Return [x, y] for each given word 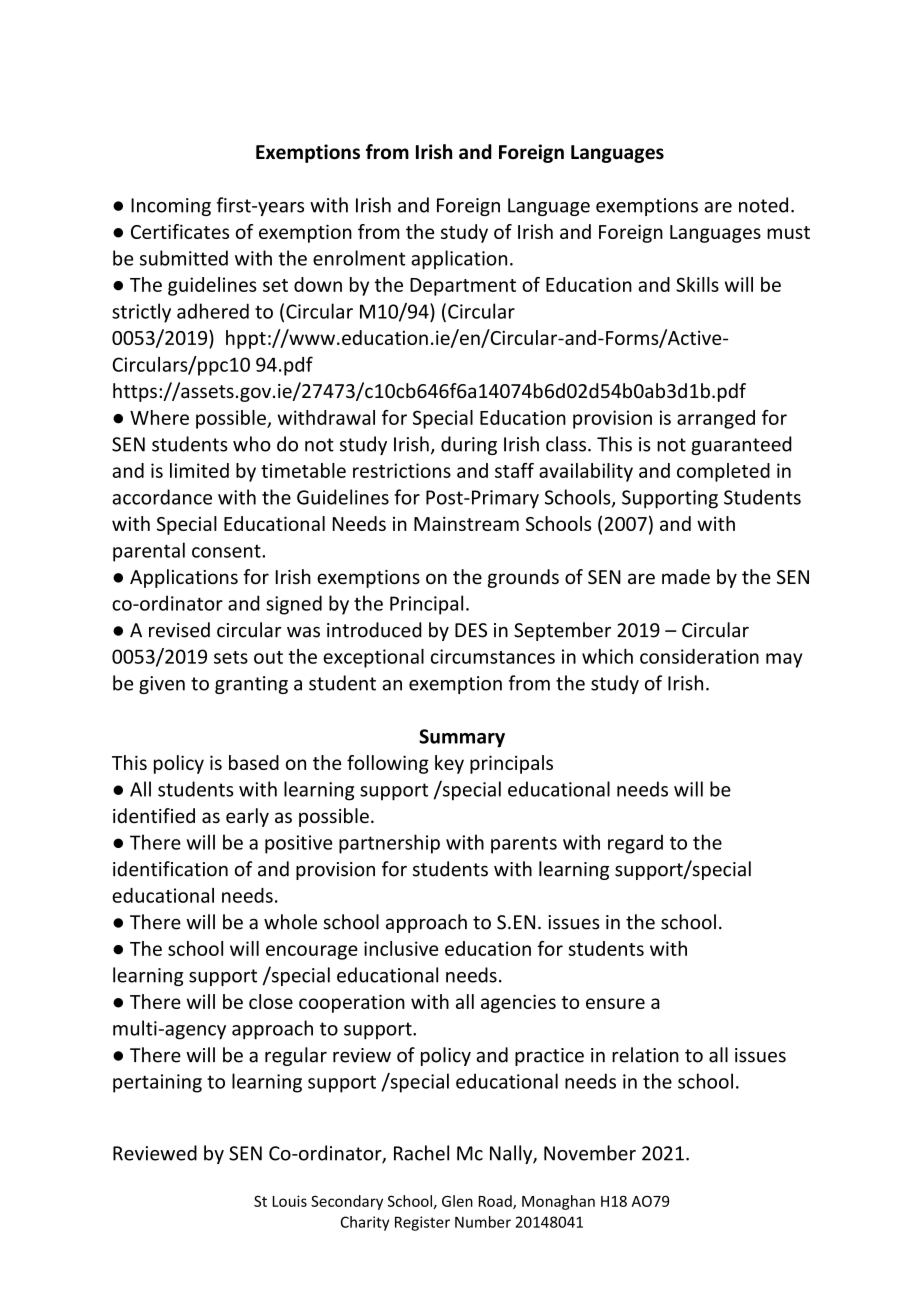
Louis [290, 1201]
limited [199, 470]
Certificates [180, 231]
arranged [716, 419]
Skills [697, 284]
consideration [699, 656]
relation [645, 1055]
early [247, 817]
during [469, 445]
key [449, 764]
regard [635, 844]
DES [471, 630]
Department [463, 287]
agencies [518, 1003]
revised [179, 630]
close [271, 1001]
